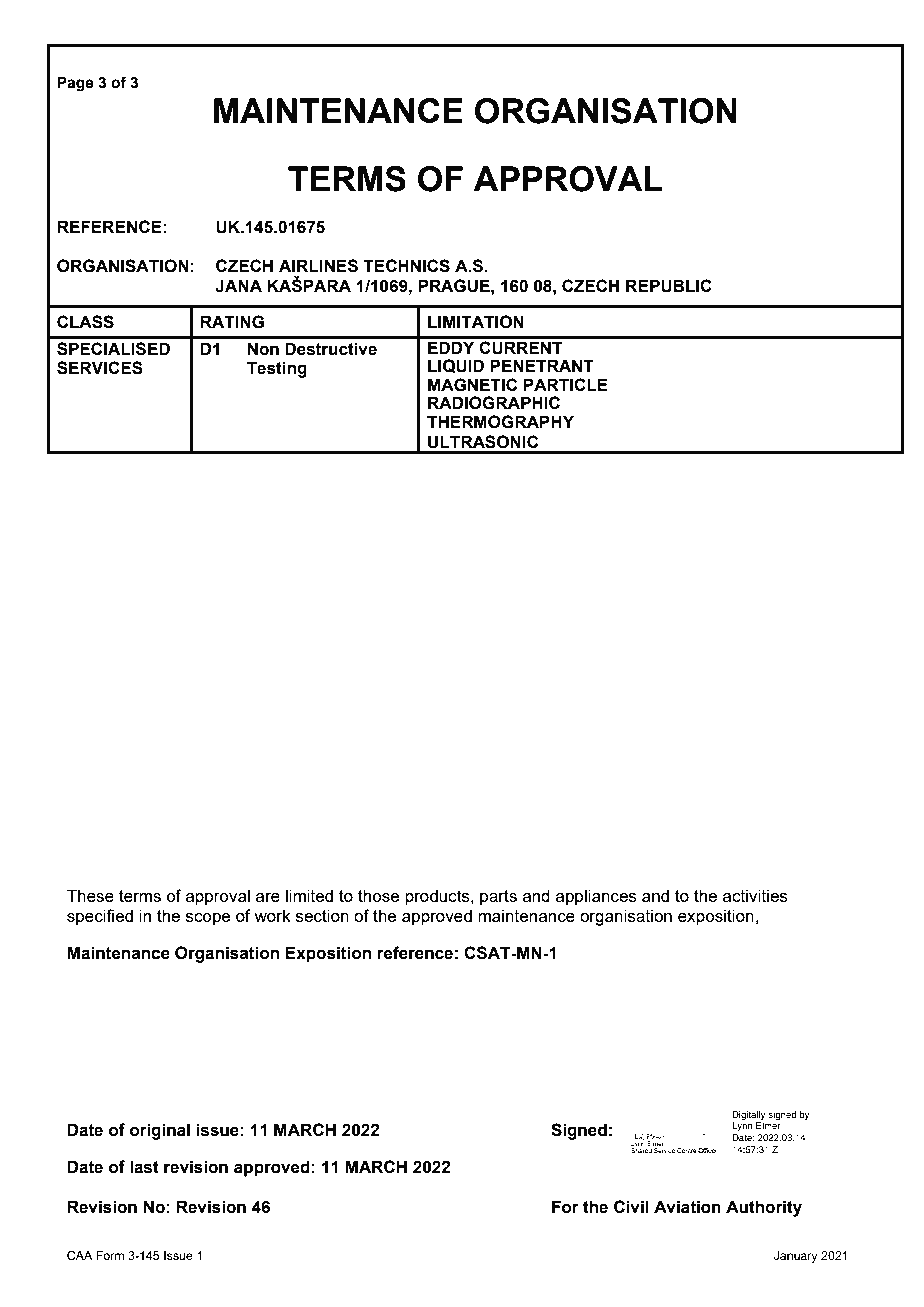 This document has width=924, height=1307. I want to click on products, so click(438, 897).
